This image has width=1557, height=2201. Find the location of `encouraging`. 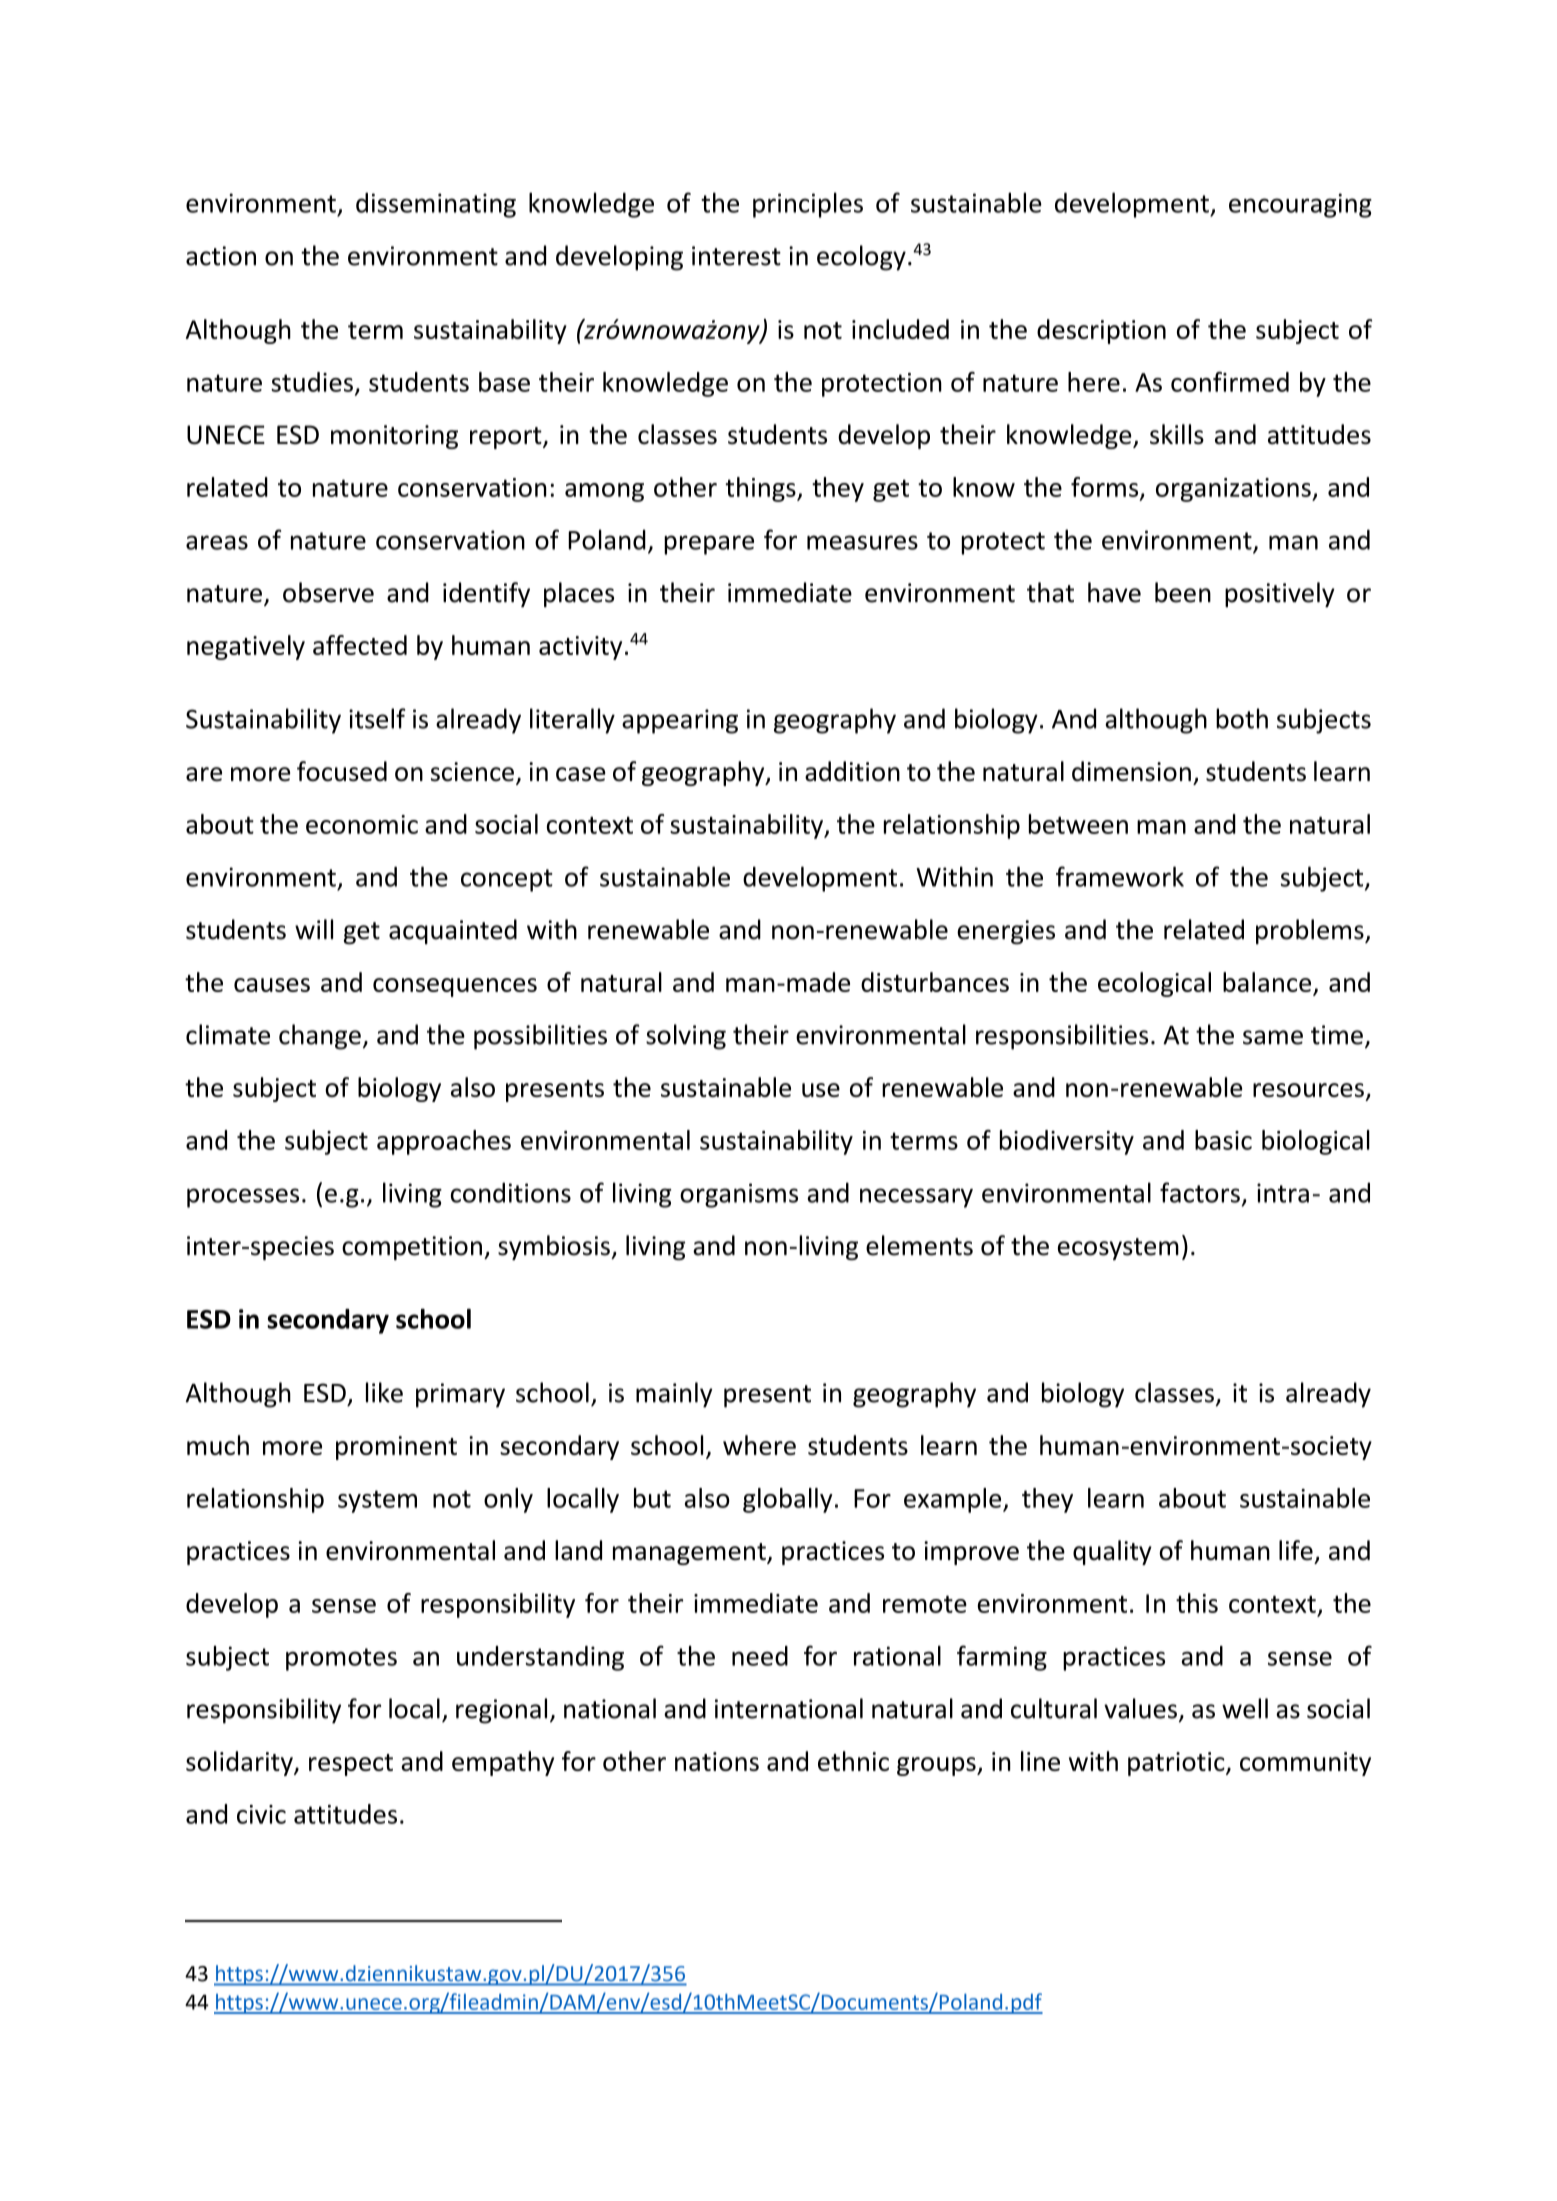

encouraging is located at coordinates (1300, 205).
